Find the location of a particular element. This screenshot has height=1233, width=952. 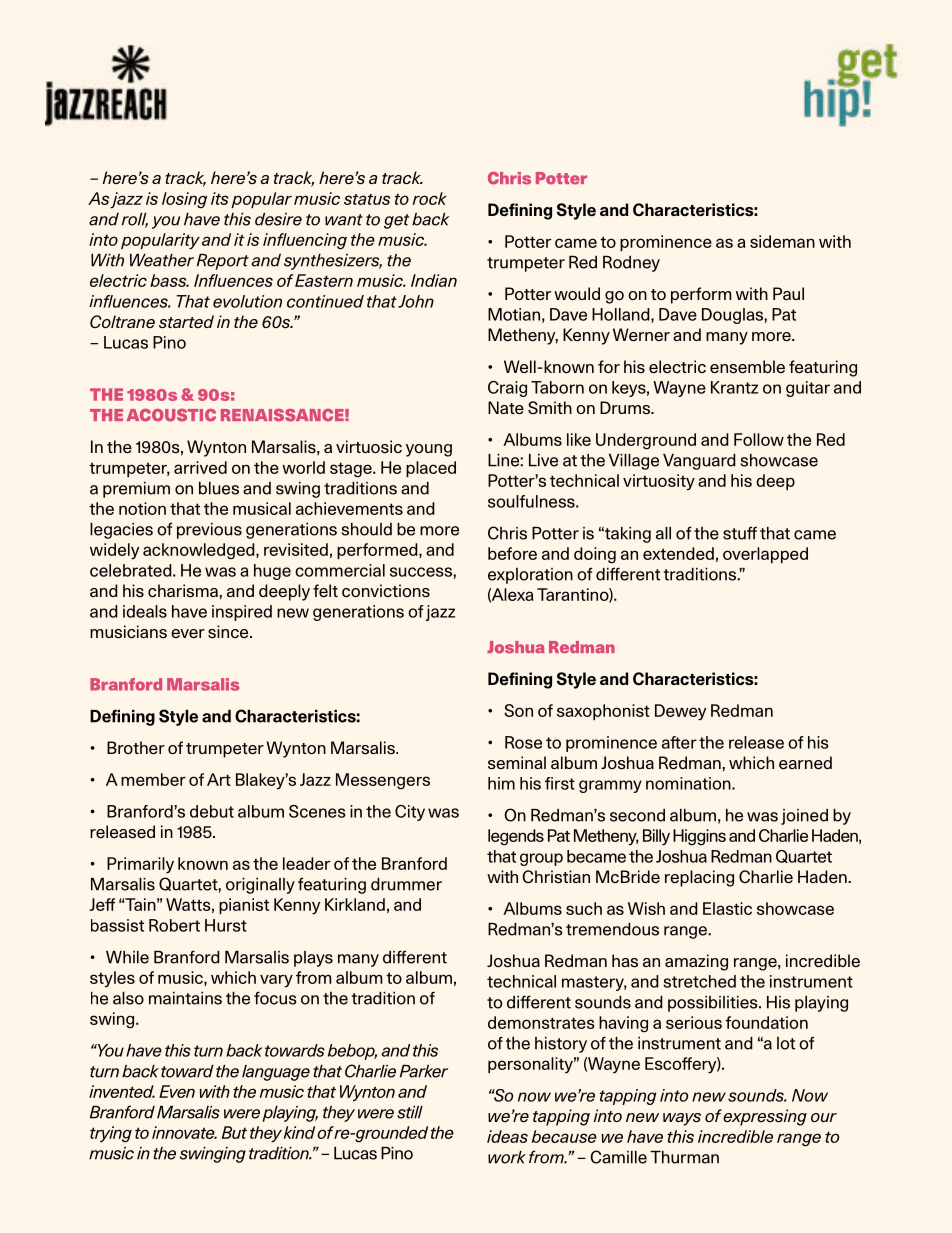

Paul is located at coordinates (788, 293).
